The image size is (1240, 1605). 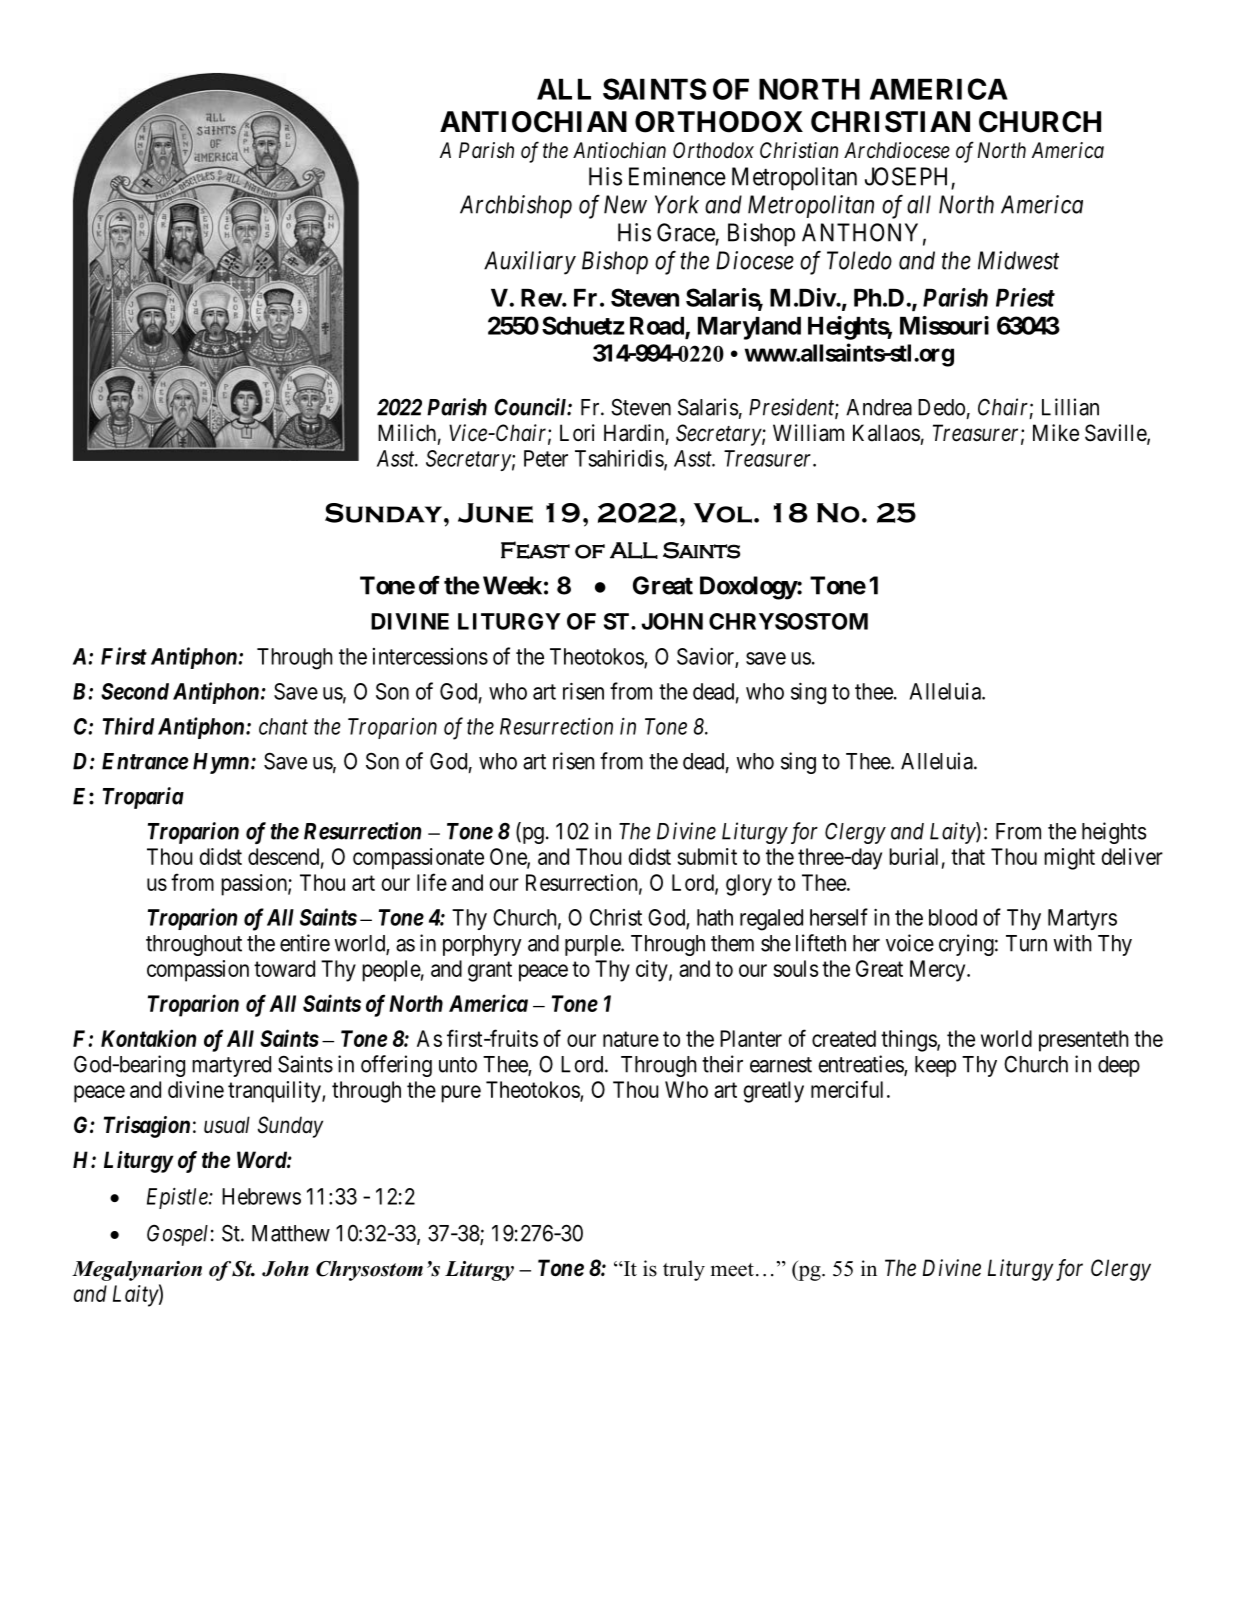 What do you see at coordinates (530, 263) in the screenshot?
I see `Auxiliary` at bounding box center [530, 263].
